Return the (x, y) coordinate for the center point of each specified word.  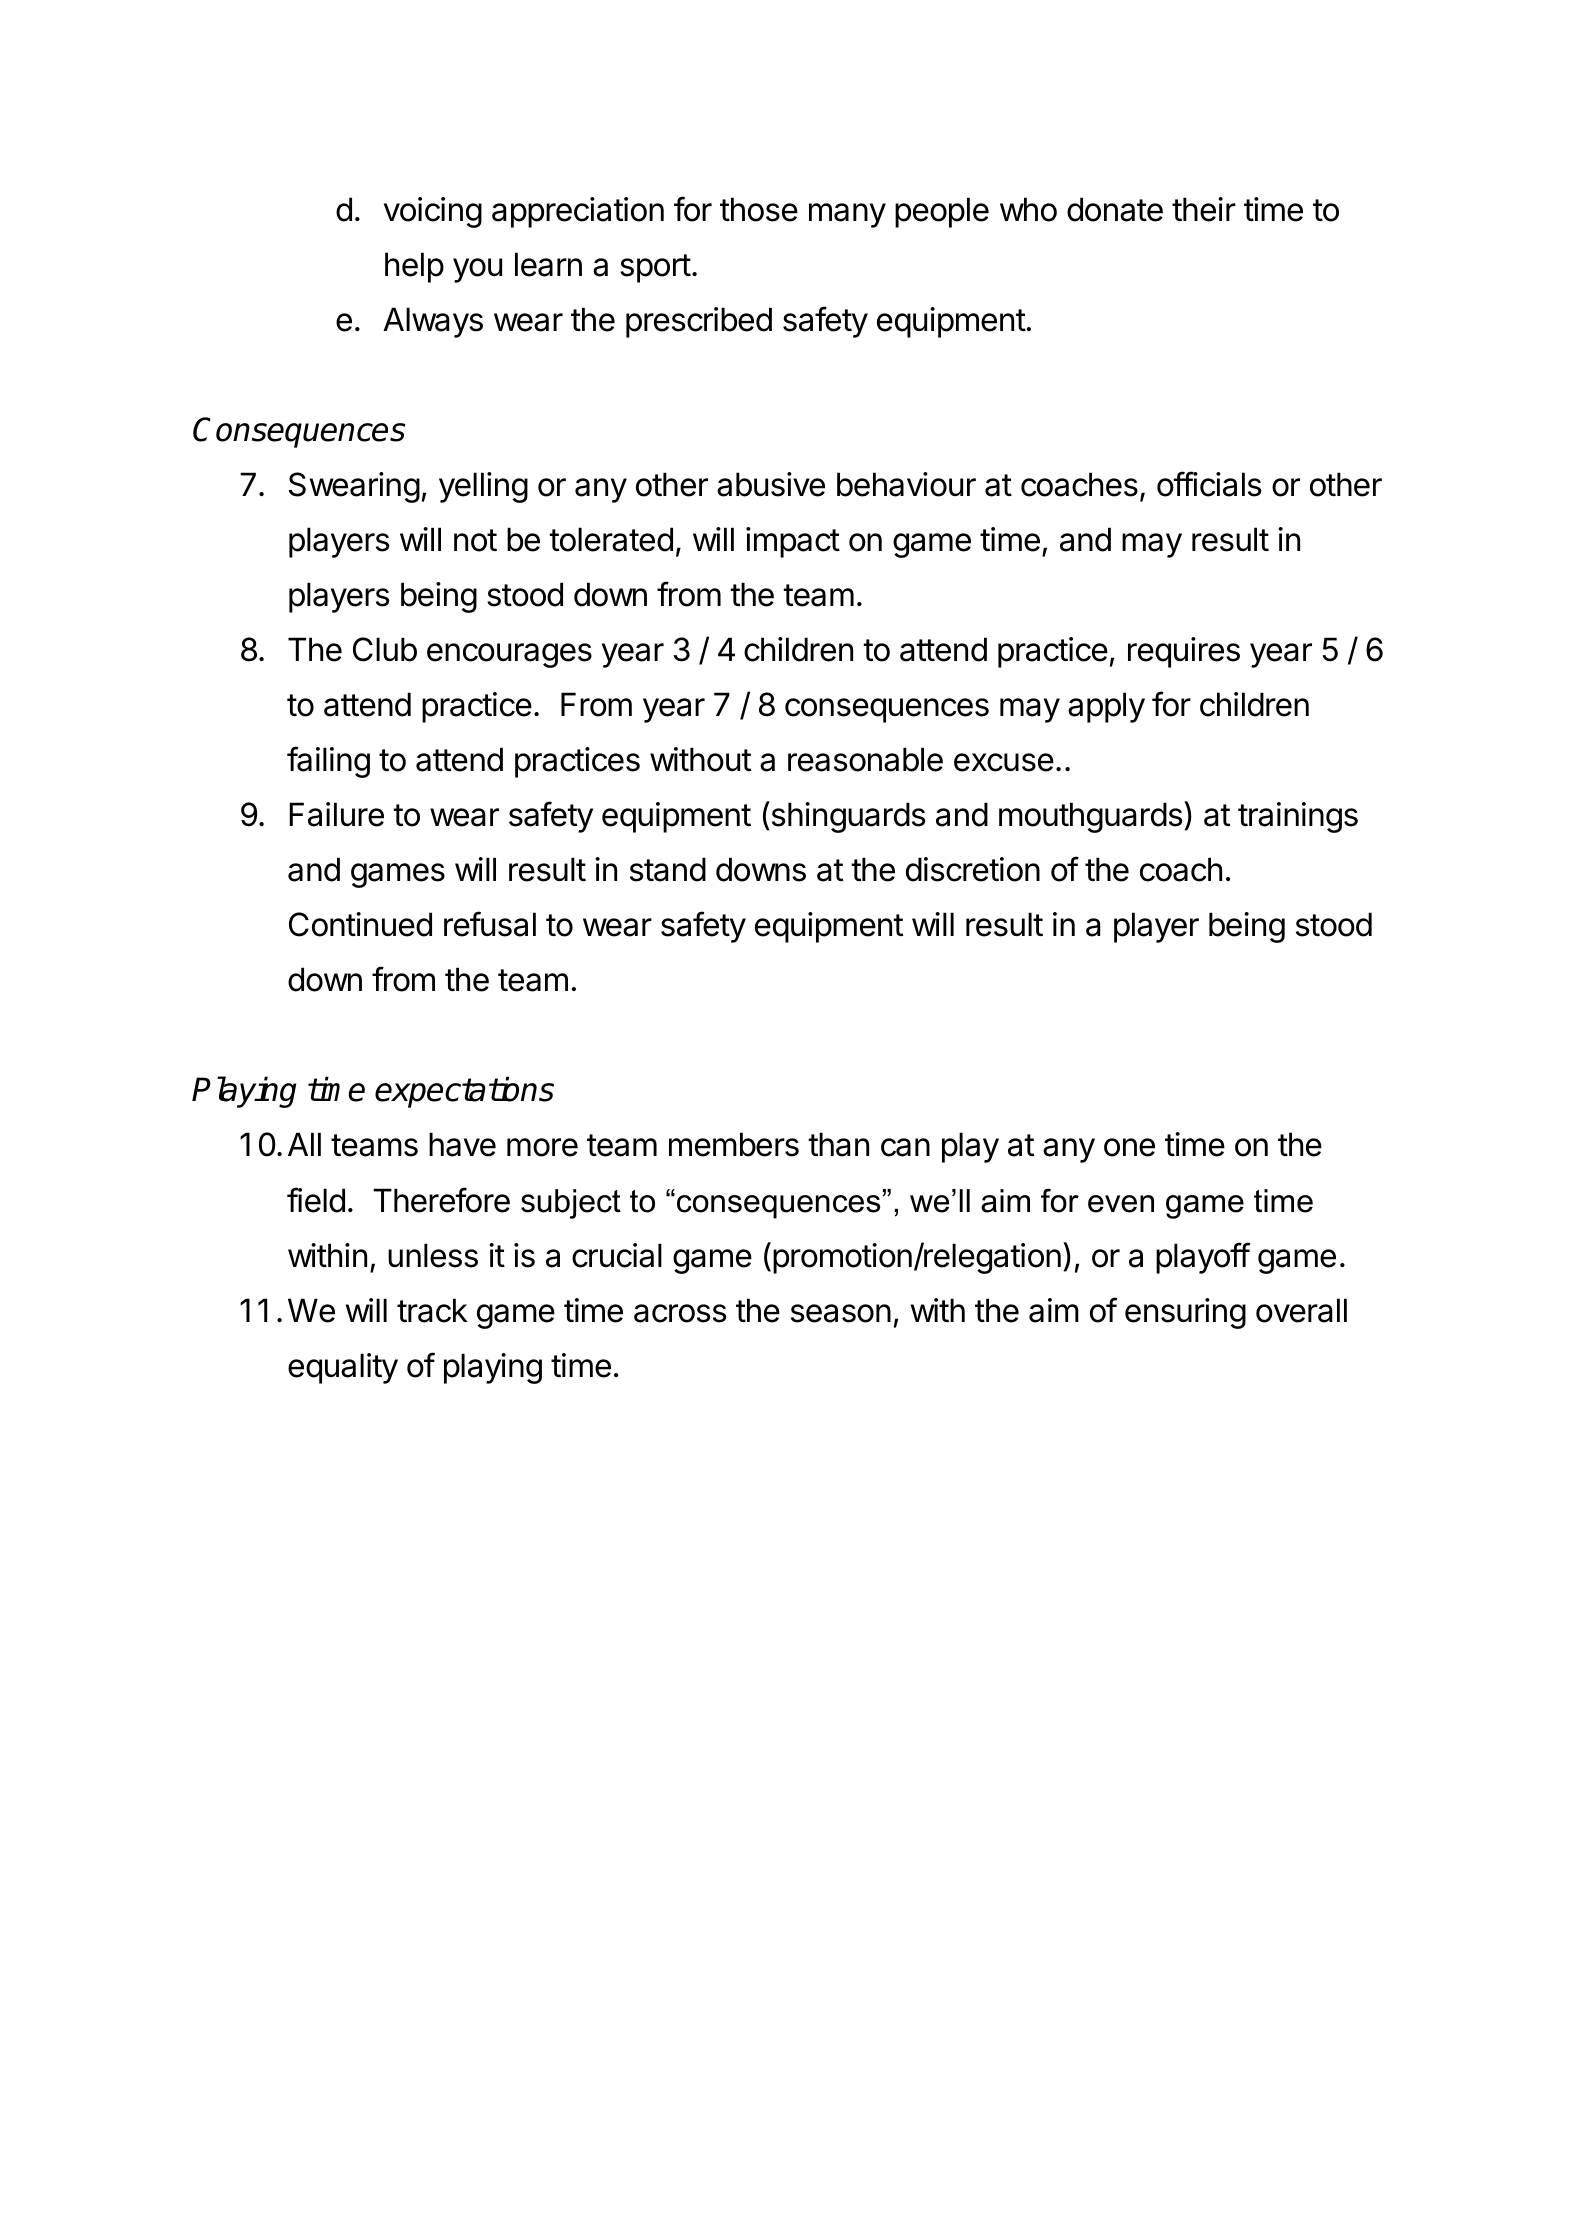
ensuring (1185, 1313)
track (432, 1310)
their (1204, 209)
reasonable (865, 759)
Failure (336, 814)
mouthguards (1090, 817)
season (841, 1313)
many (847, 215)
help (414, 267)
